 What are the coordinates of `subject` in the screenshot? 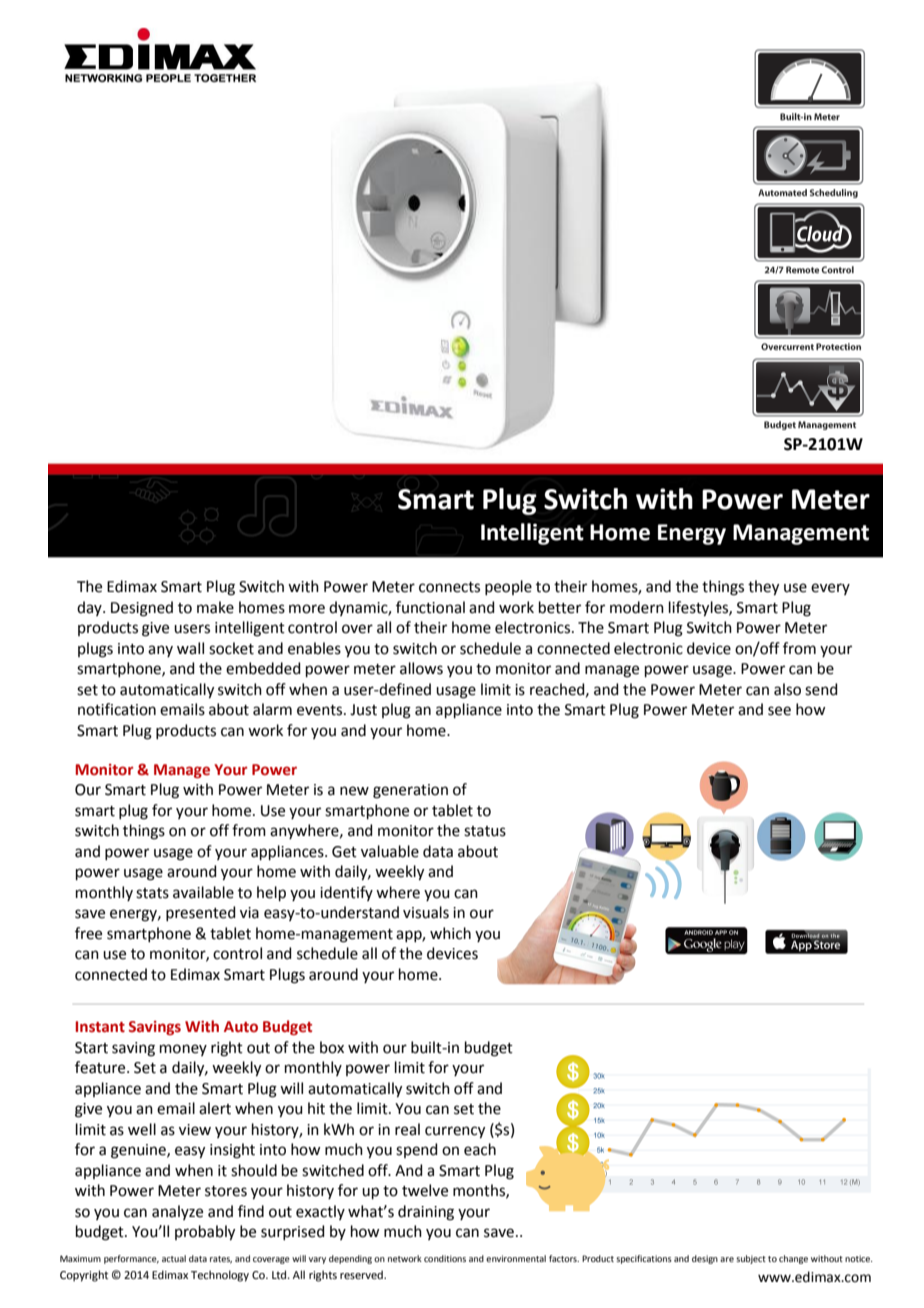 It's located at (751, 1259).
